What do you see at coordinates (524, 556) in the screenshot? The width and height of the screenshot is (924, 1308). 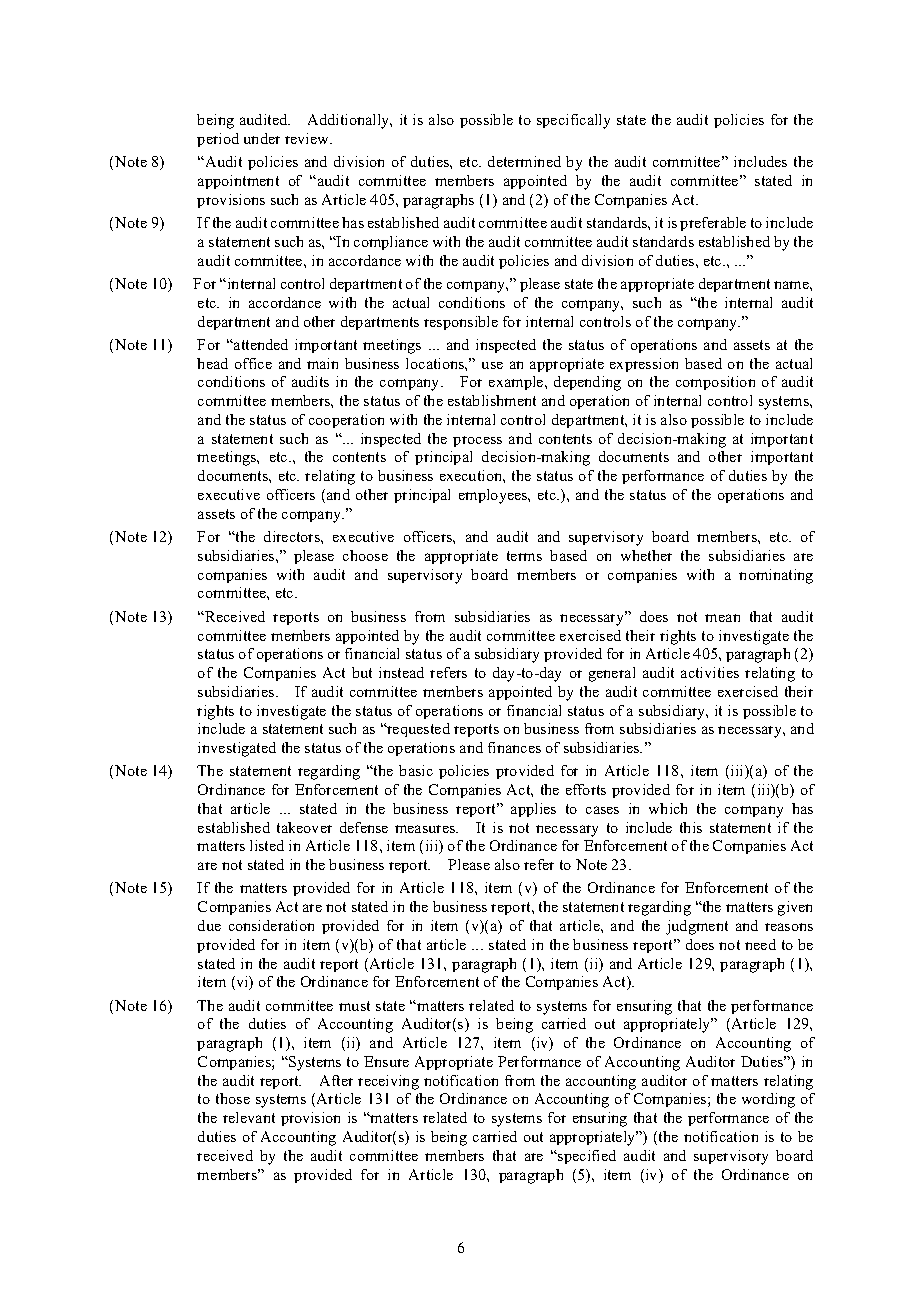 I see `terms` at bounding box center [524, 556].
